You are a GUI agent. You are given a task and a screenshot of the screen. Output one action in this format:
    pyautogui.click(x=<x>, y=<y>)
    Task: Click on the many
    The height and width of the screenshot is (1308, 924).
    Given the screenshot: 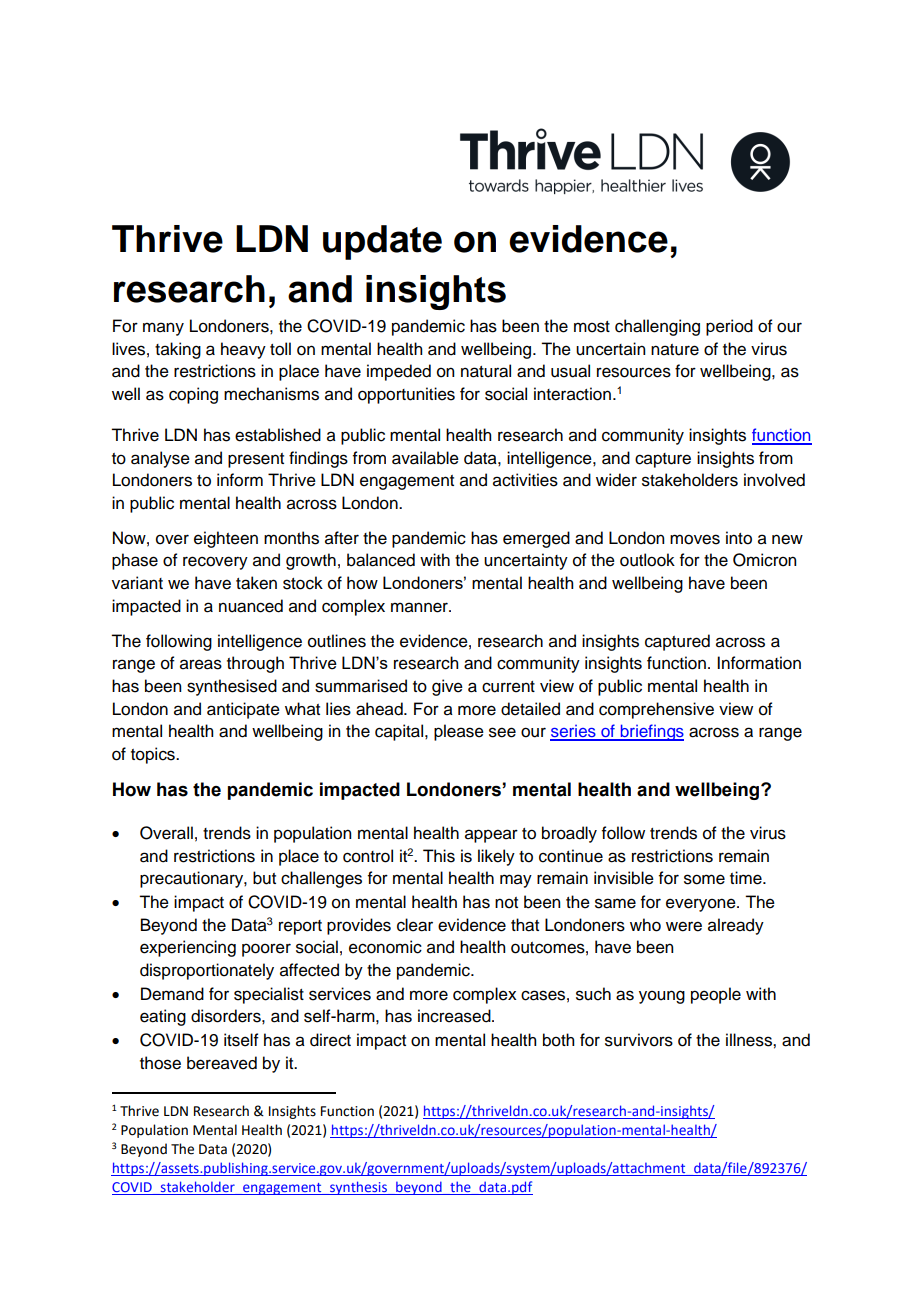 What is the action you would take?
    pyautogui.click(x=163, y=329)
